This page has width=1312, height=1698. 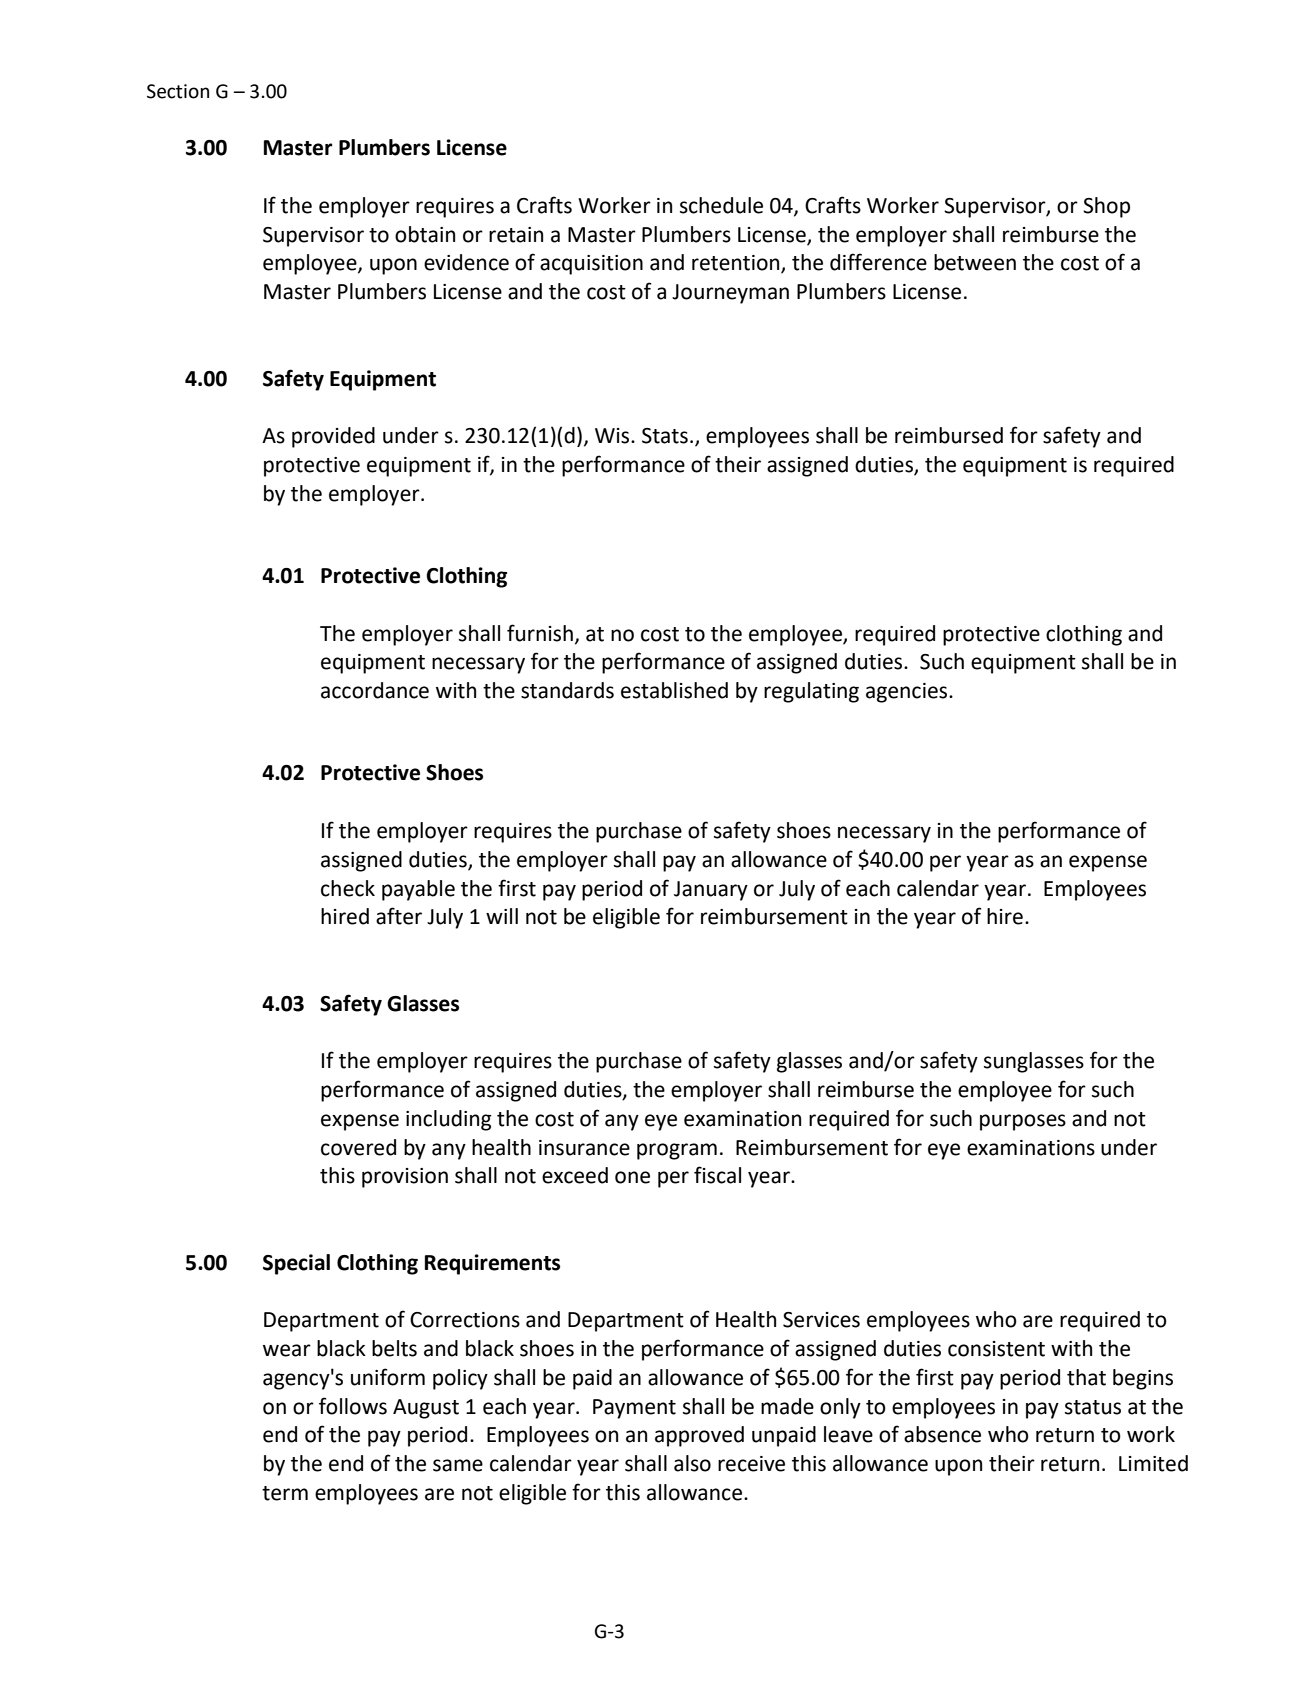 What do you see at coordinates (285, 1493) in the page?
I see `term` at bounding box center [285, 1493].
